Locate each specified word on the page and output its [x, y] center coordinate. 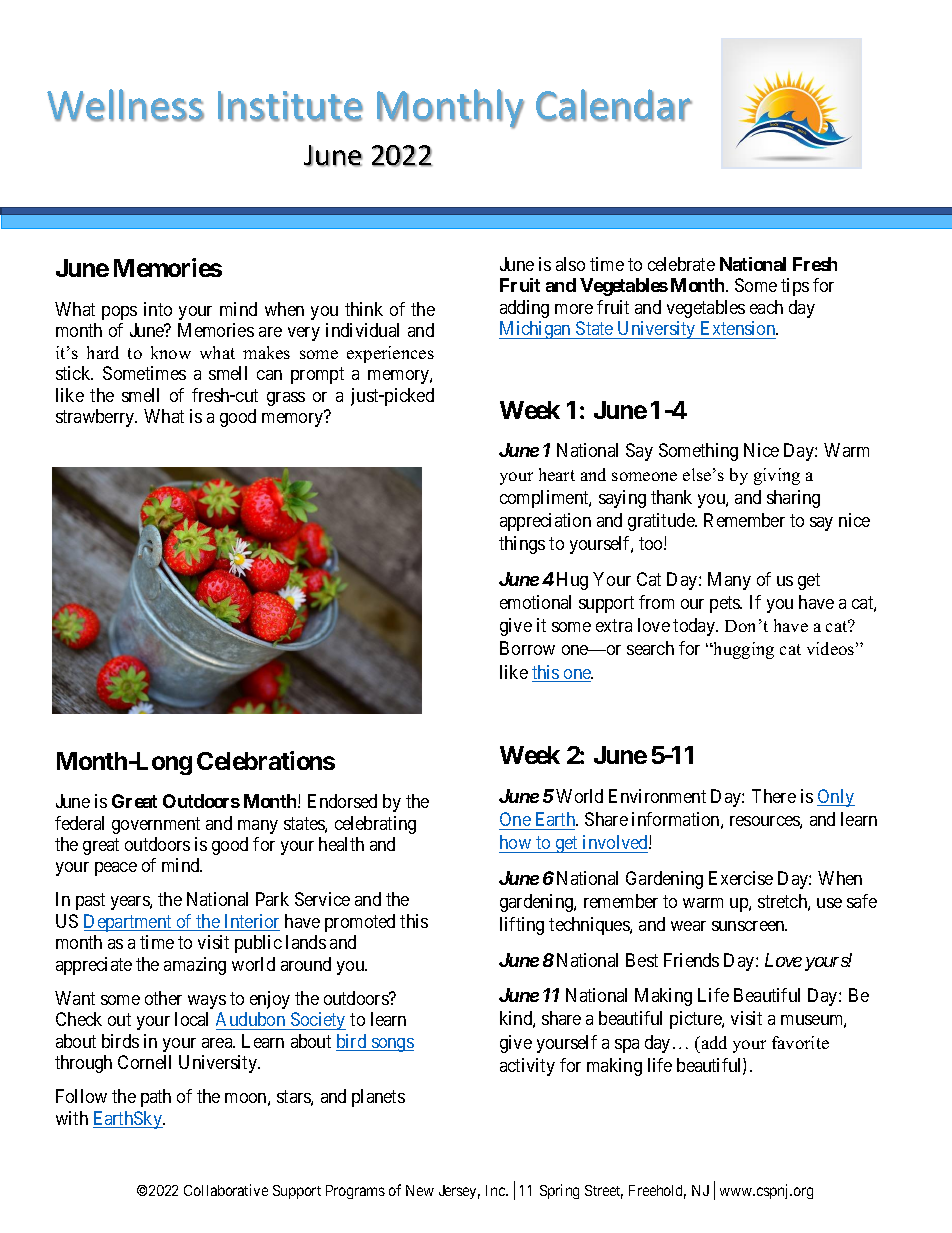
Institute [290, 106]
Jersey [459, 1192]
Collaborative [226, 1190]
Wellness [125, 105]
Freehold [657, 1192]
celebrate [681, 264]
